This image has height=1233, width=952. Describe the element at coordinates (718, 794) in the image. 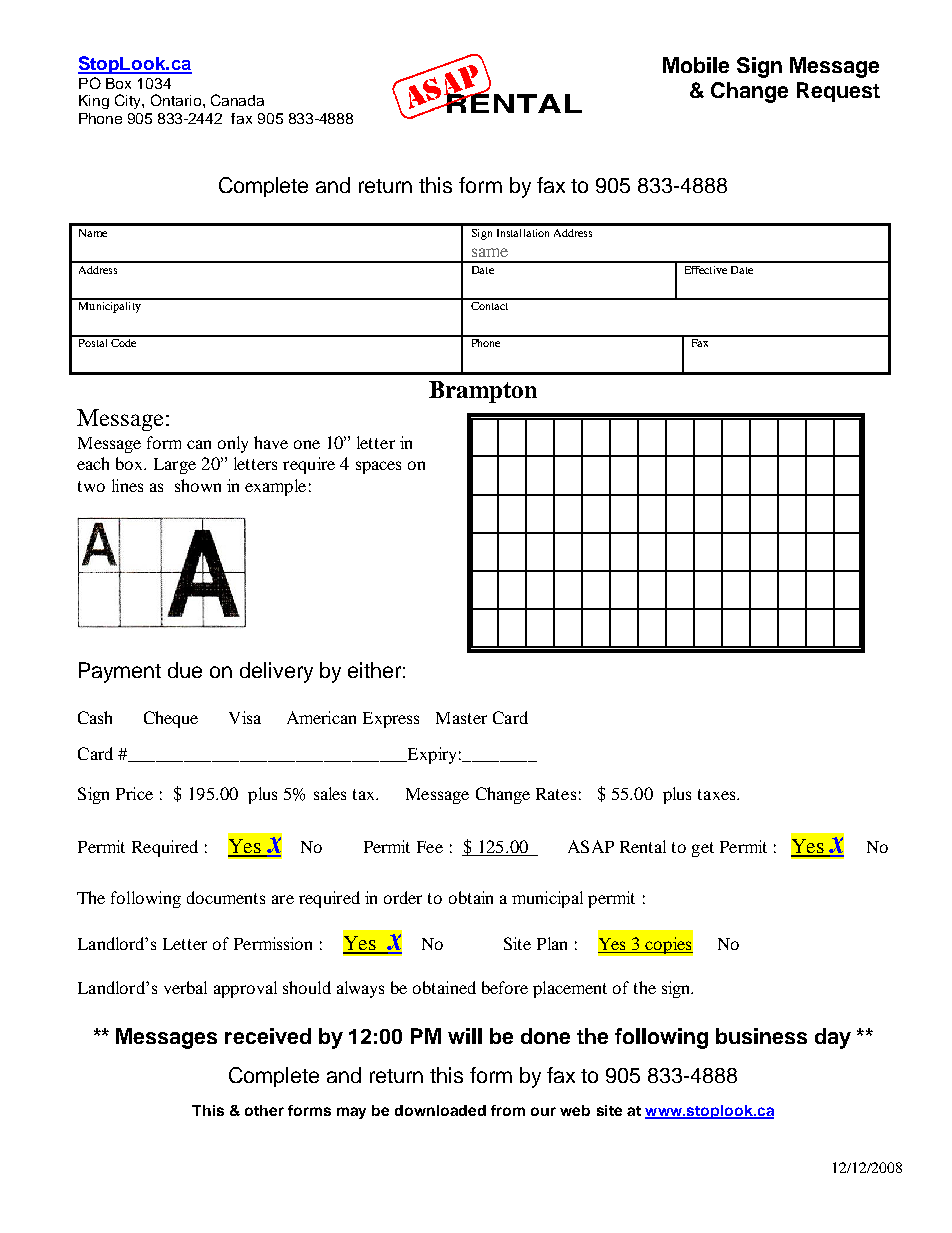

I see `taxes` at that location.
